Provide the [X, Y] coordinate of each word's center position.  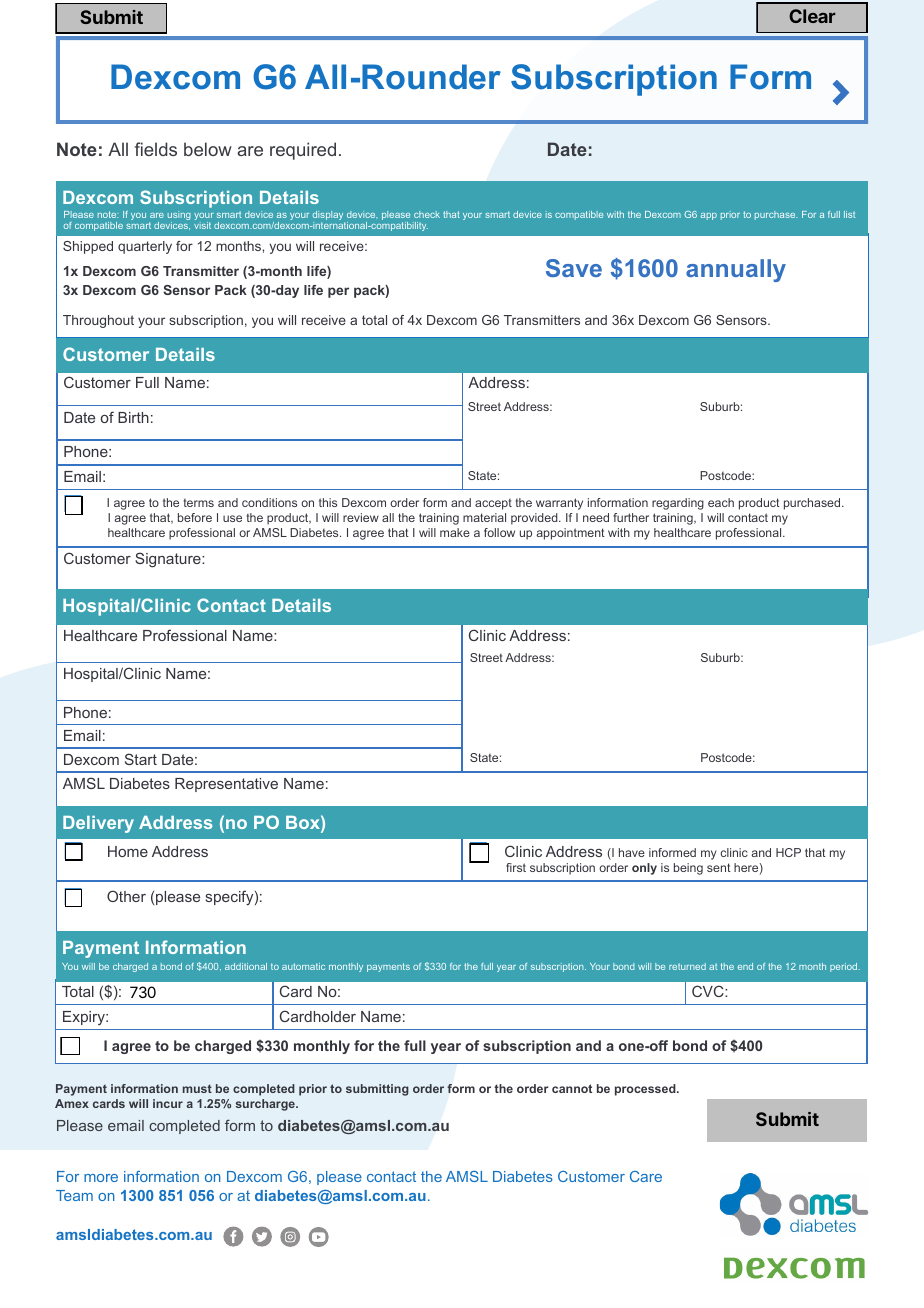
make [455, 532]
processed [646, 1090]
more [101, 1178]
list [849, 214]
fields [156, 149]
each [721, 502]
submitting [377, 1090]
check [427, 214]
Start [141, 759]
